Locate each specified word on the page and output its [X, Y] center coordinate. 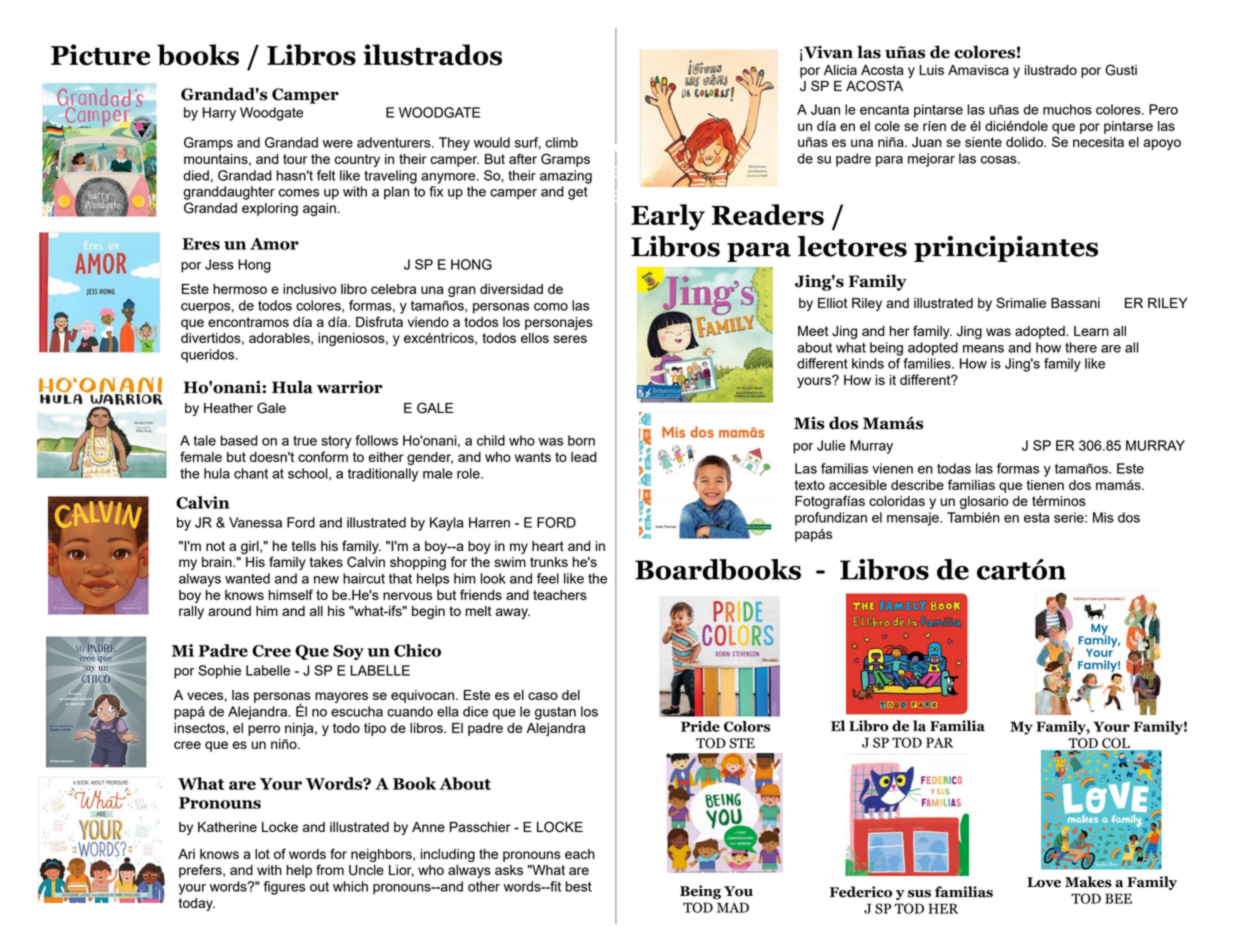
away [513, 613]
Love [1044, 882]
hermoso [240, 289]
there [1081, 347]
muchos [1067, 109]
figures [284, 888]
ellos [535, 338]
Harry [219, 114]
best [579, 886]
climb [562, 142]
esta [1036, 518]
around [229, 611]
